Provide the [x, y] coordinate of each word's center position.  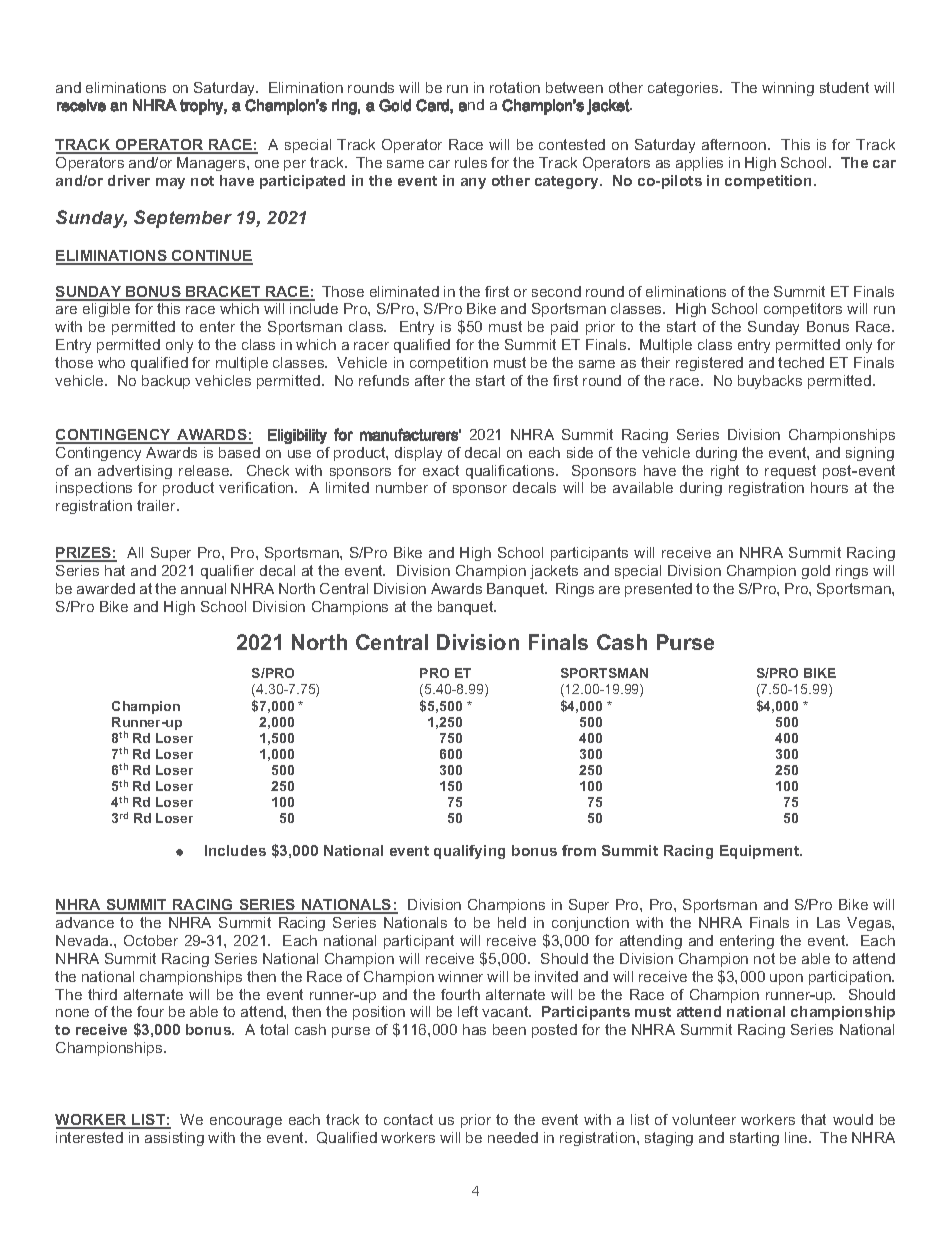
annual [203, 588]
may [170, 183]
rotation [515, 87]
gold [816, 572]
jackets [554, 572]
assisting [174, 1139]
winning [788, 89]
